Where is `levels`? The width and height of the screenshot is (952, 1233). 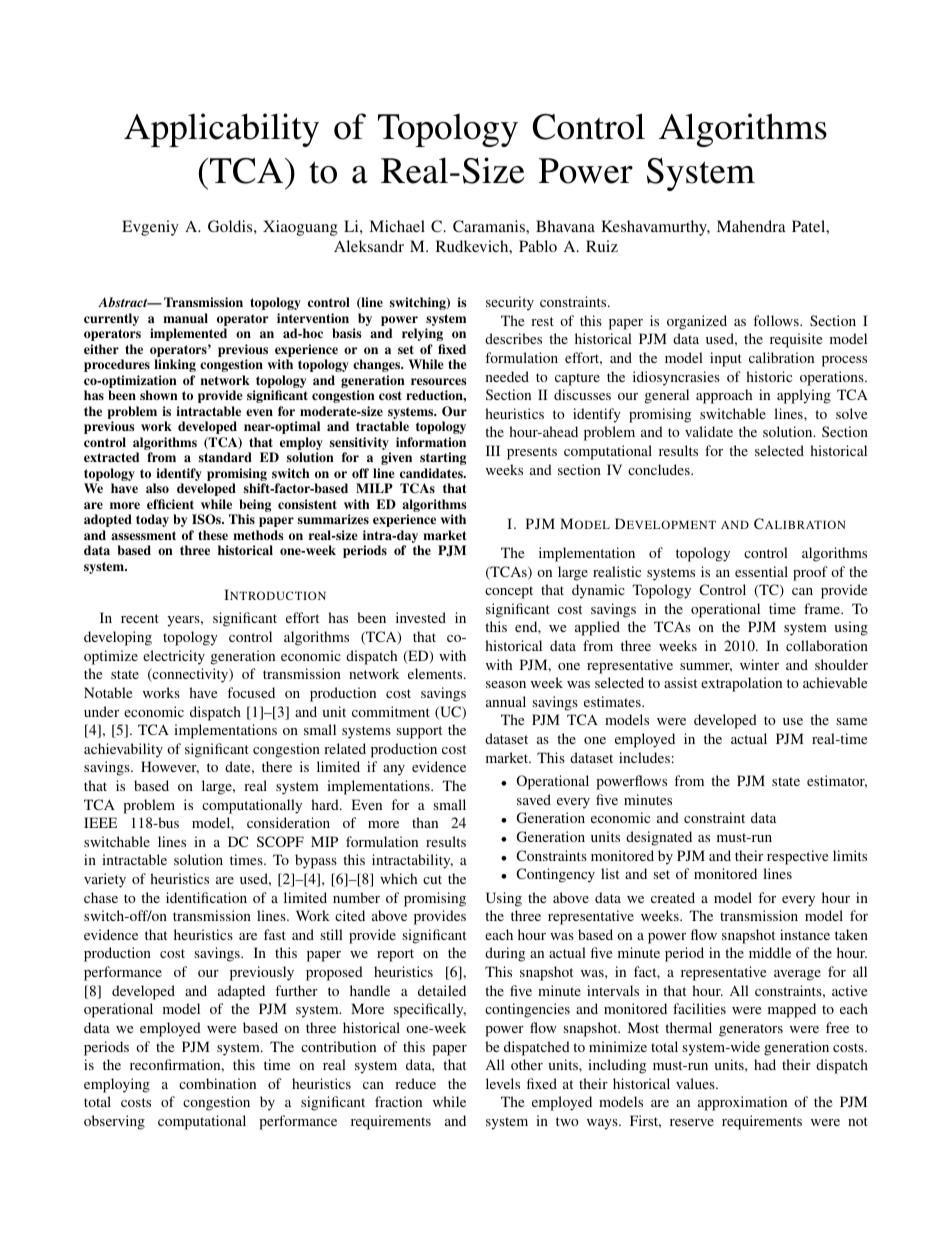 levels is located at coordinates (503, 1083).
